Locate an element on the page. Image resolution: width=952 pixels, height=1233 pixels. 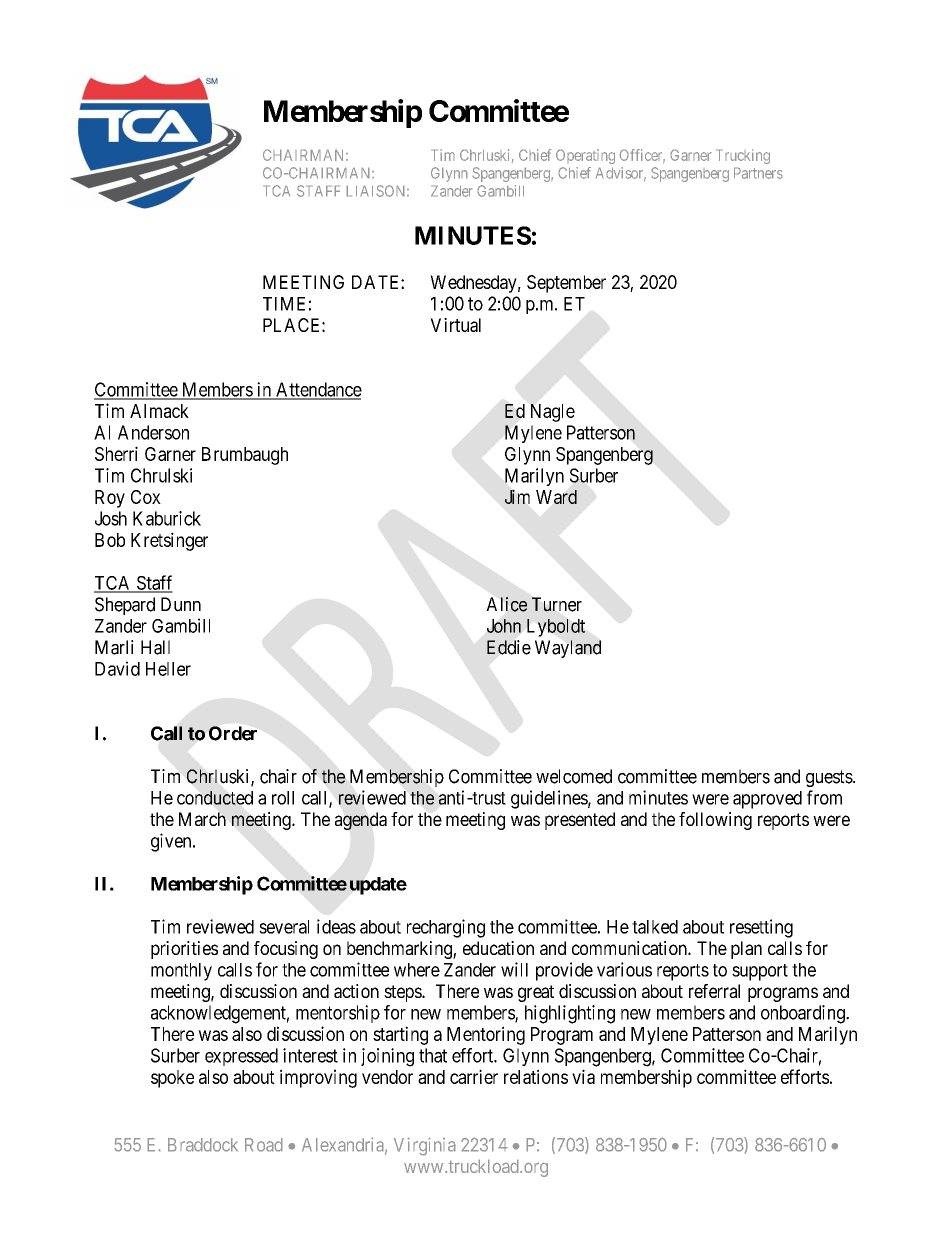
Braddock is located at coordinates (203, 1145).
